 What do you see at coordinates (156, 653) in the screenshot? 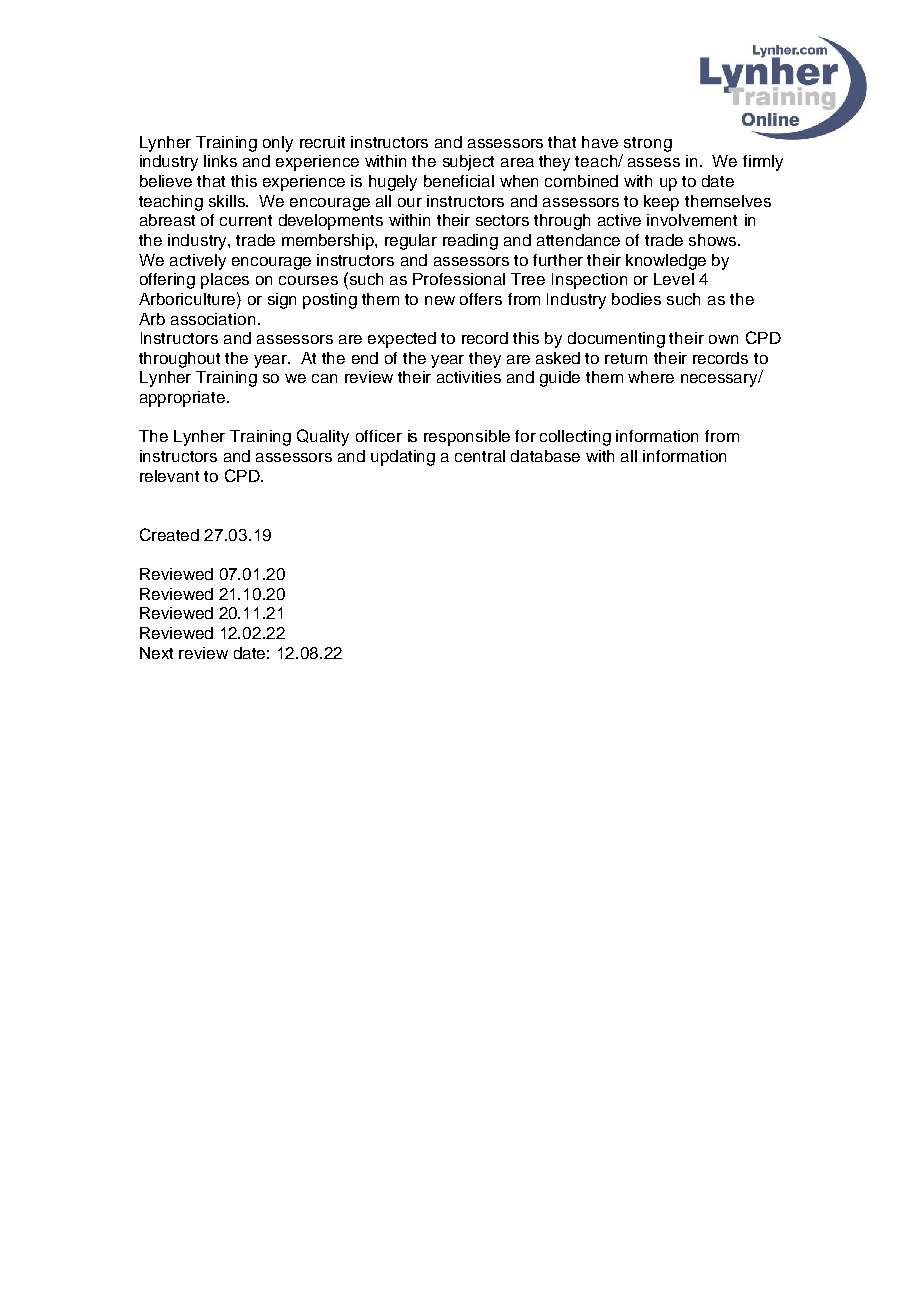
I see `Next` at bounding box center [156, 653].
